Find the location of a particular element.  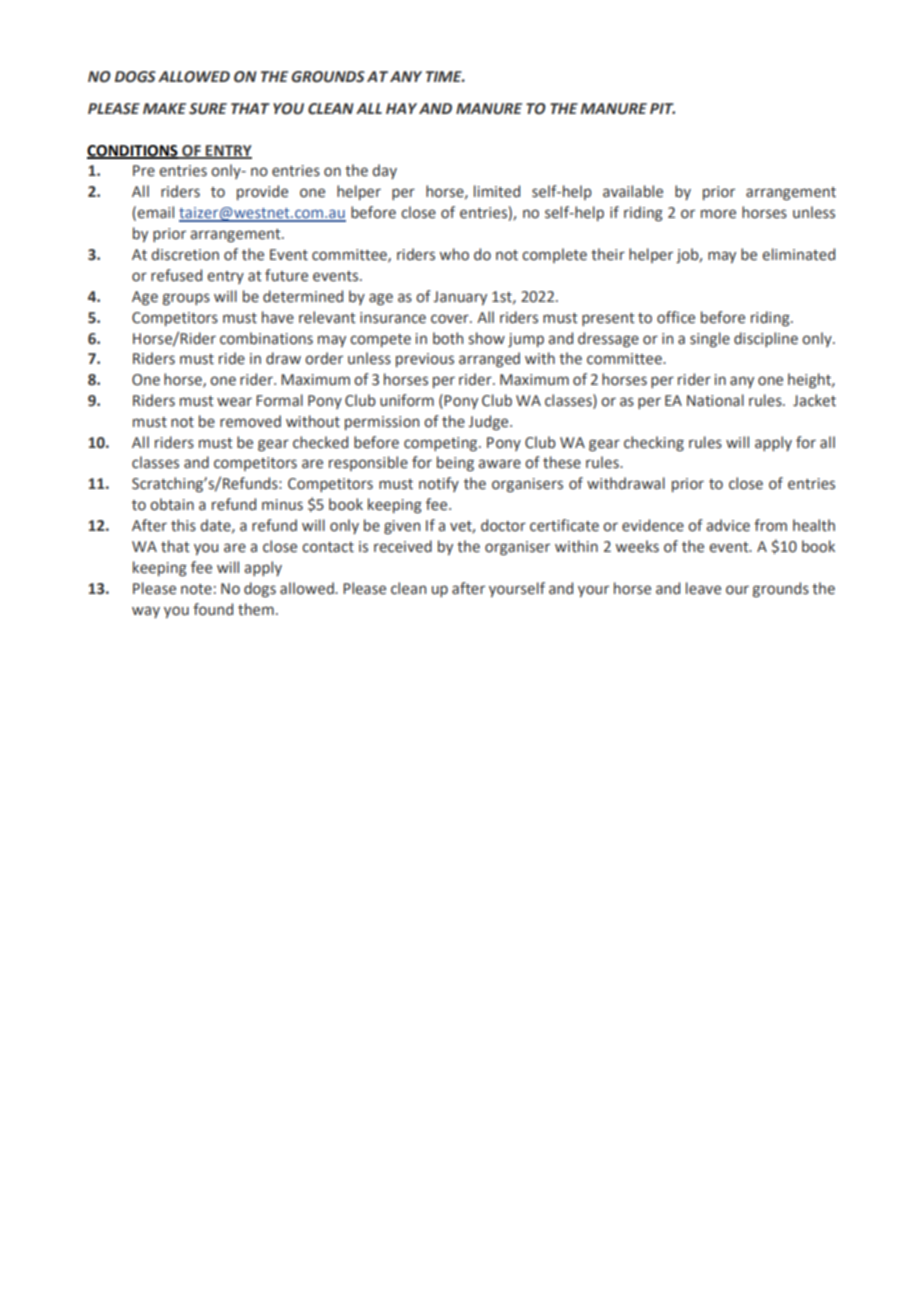

PIT is located at coordinates (662, 108).
